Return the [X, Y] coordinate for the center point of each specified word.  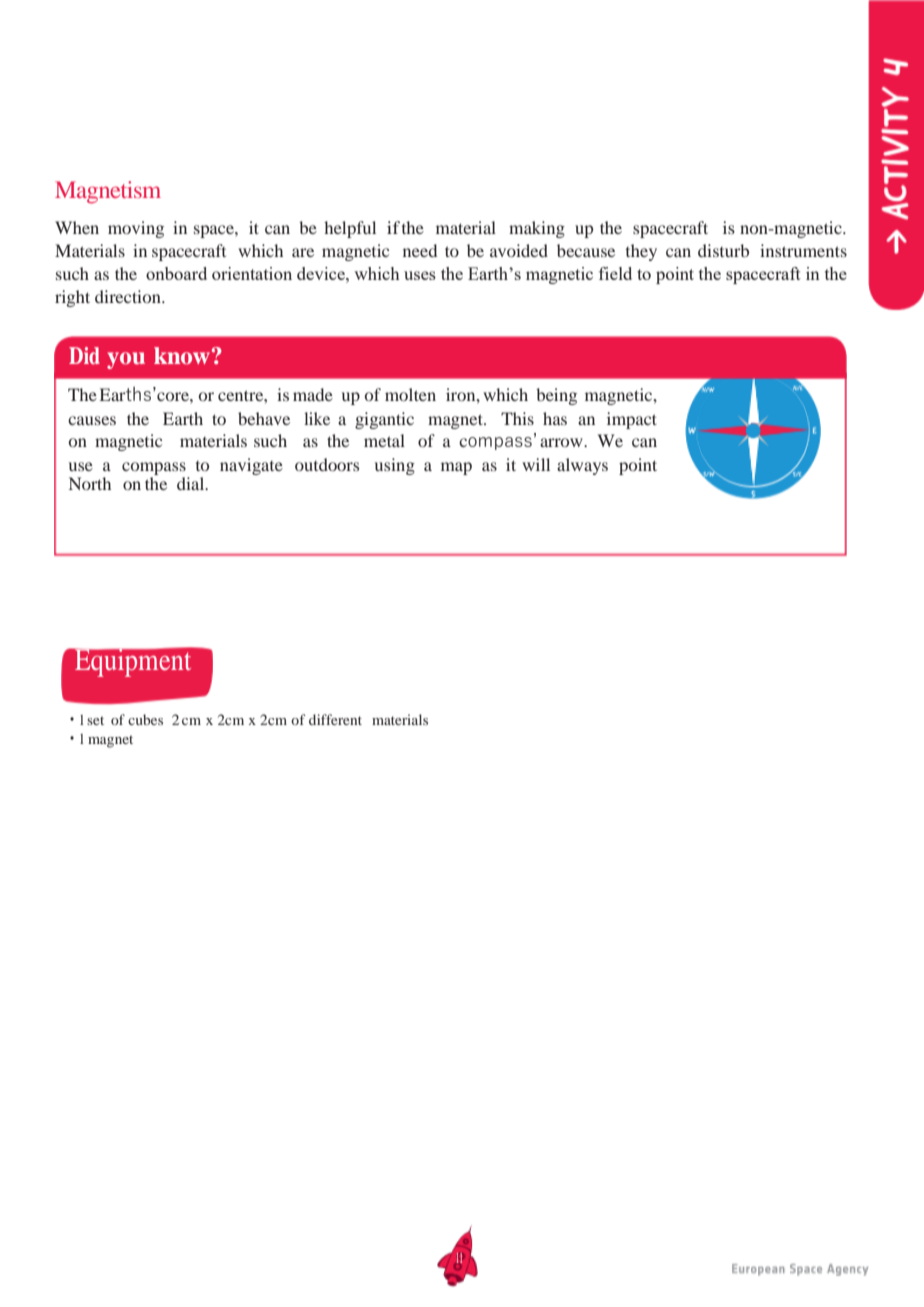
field [615, 273]
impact [632, 420]
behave [264, 418]
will [536, 464]
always [582, 466]
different [335, 719]
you [126, 360]
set [95, 720]
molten [410, 394]
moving [136, 229]
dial [192, 483]
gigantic [384, 420]
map [456, 468]
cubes [145, 719]
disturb [723, 250]
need [420, 250]
